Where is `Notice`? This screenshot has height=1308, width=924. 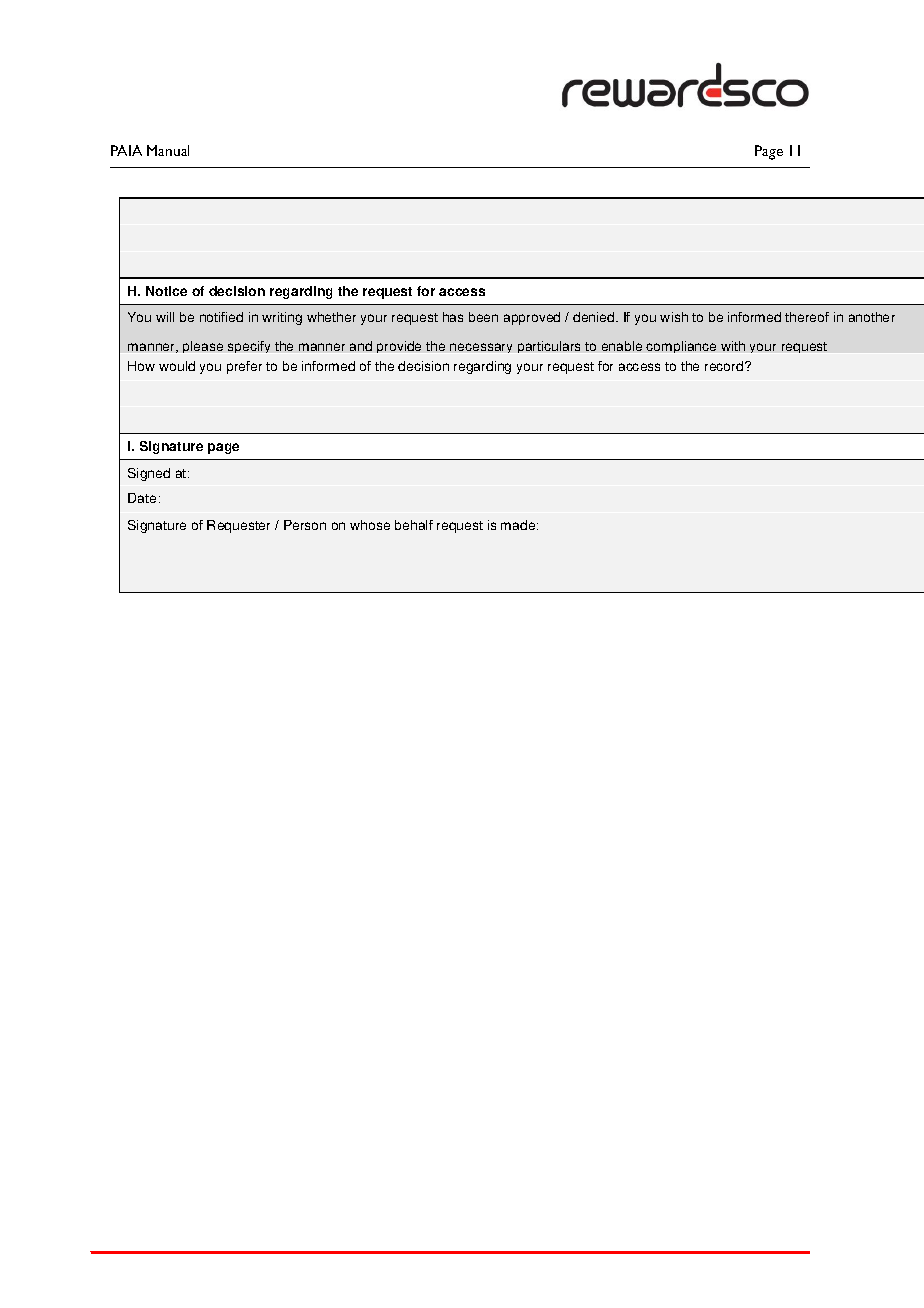
Notice is located at coordinates (166, 291).
